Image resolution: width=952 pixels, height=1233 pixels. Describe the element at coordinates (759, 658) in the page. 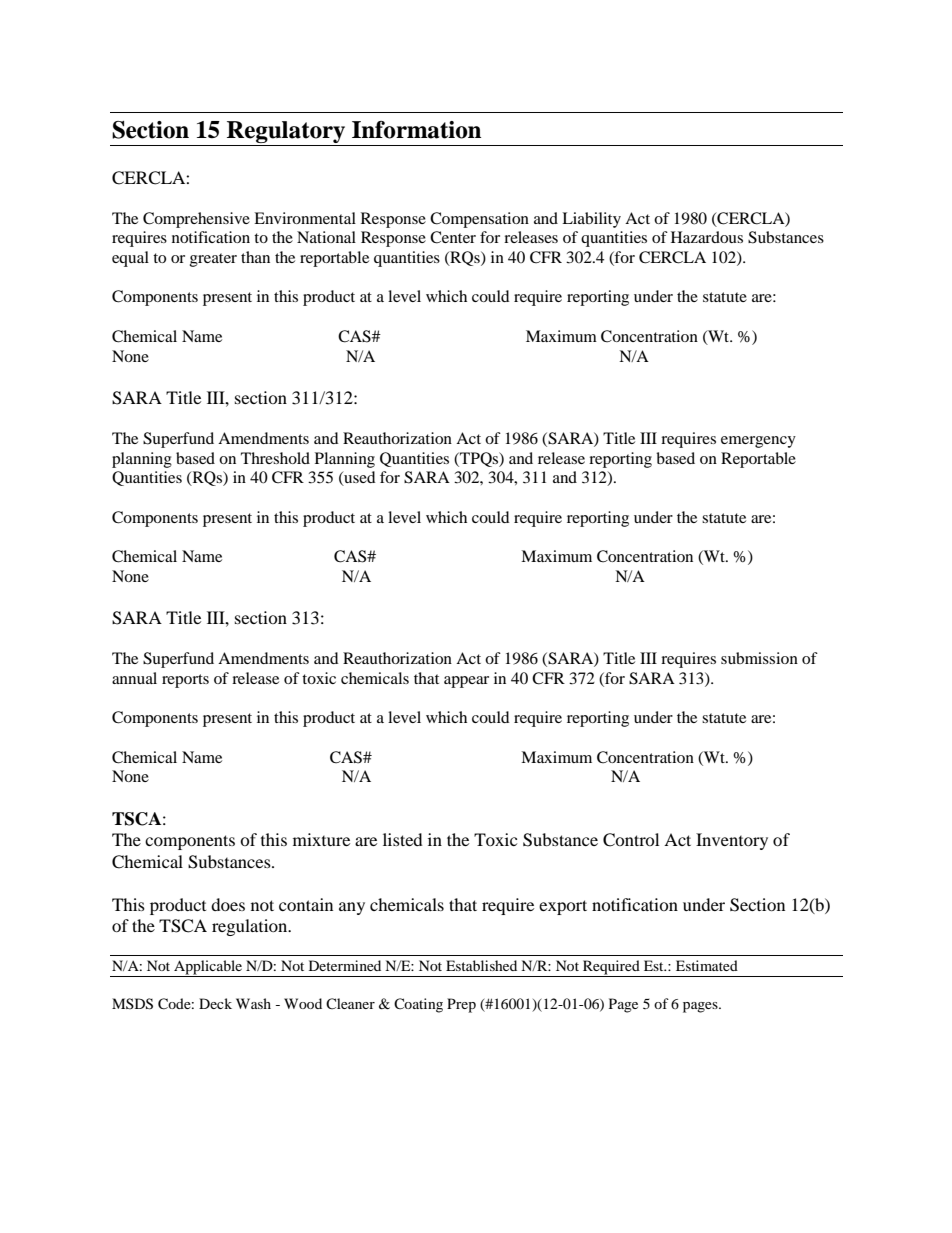

I see `submission` at that location.
